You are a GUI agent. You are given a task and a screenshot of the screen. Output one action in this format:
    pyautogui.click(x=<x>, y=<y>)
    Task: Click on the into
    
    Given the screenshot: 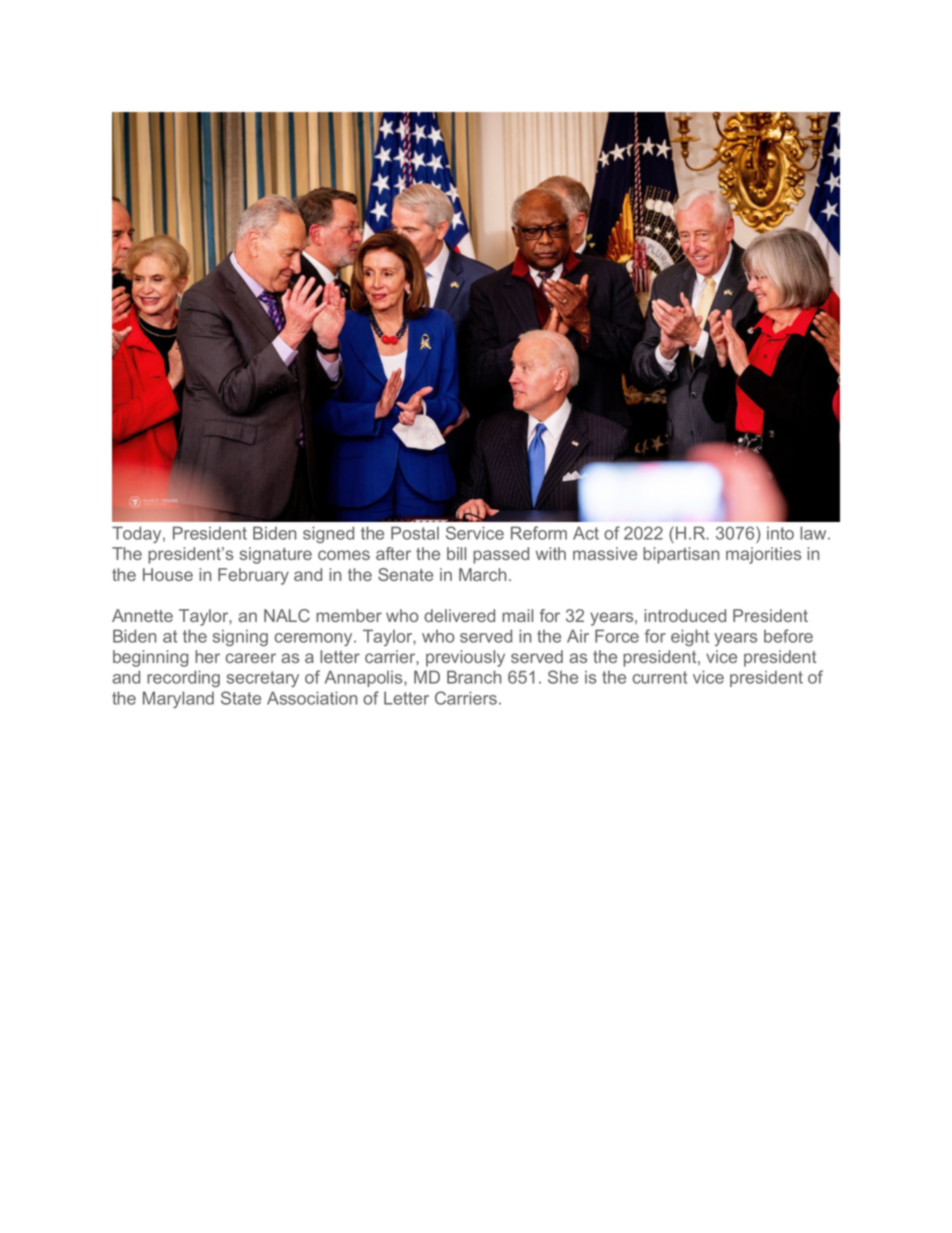 What is the action you would take?
    pyautogui.click(x=780, y=533)
